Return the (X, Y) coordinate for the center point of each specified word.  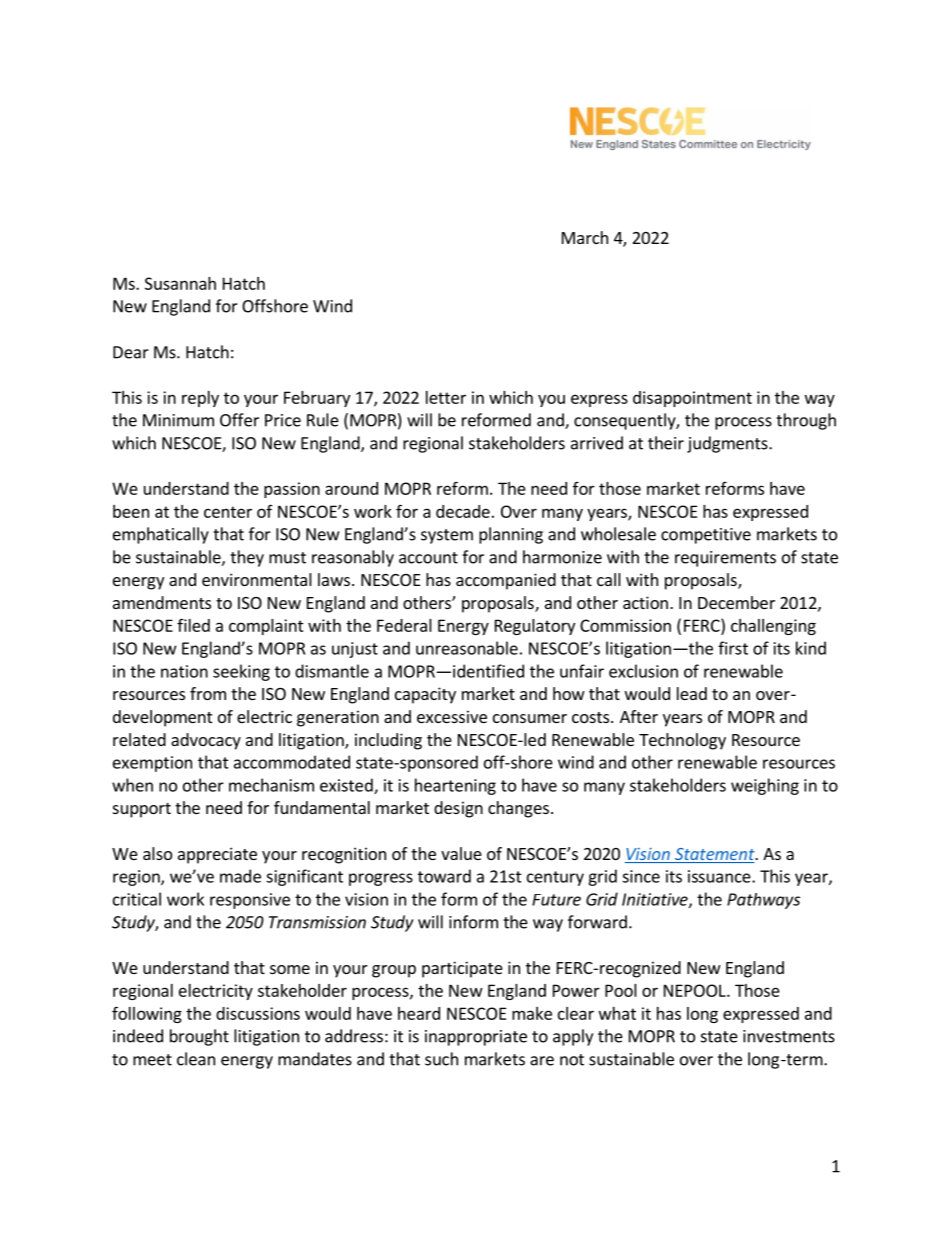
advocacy (206, 741)
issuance (720, 876)
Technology (682, 741)
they (247, 558)
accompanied (506, 581)
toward (444, 876)
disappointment (692, 399)
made (240, 876)
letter (446, 397)
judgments (728, 444)
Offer (239, 420)
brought (199, 1037)
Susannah (180, 283)
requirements (725, 559)
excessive (452, 716)
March (585, 237)
